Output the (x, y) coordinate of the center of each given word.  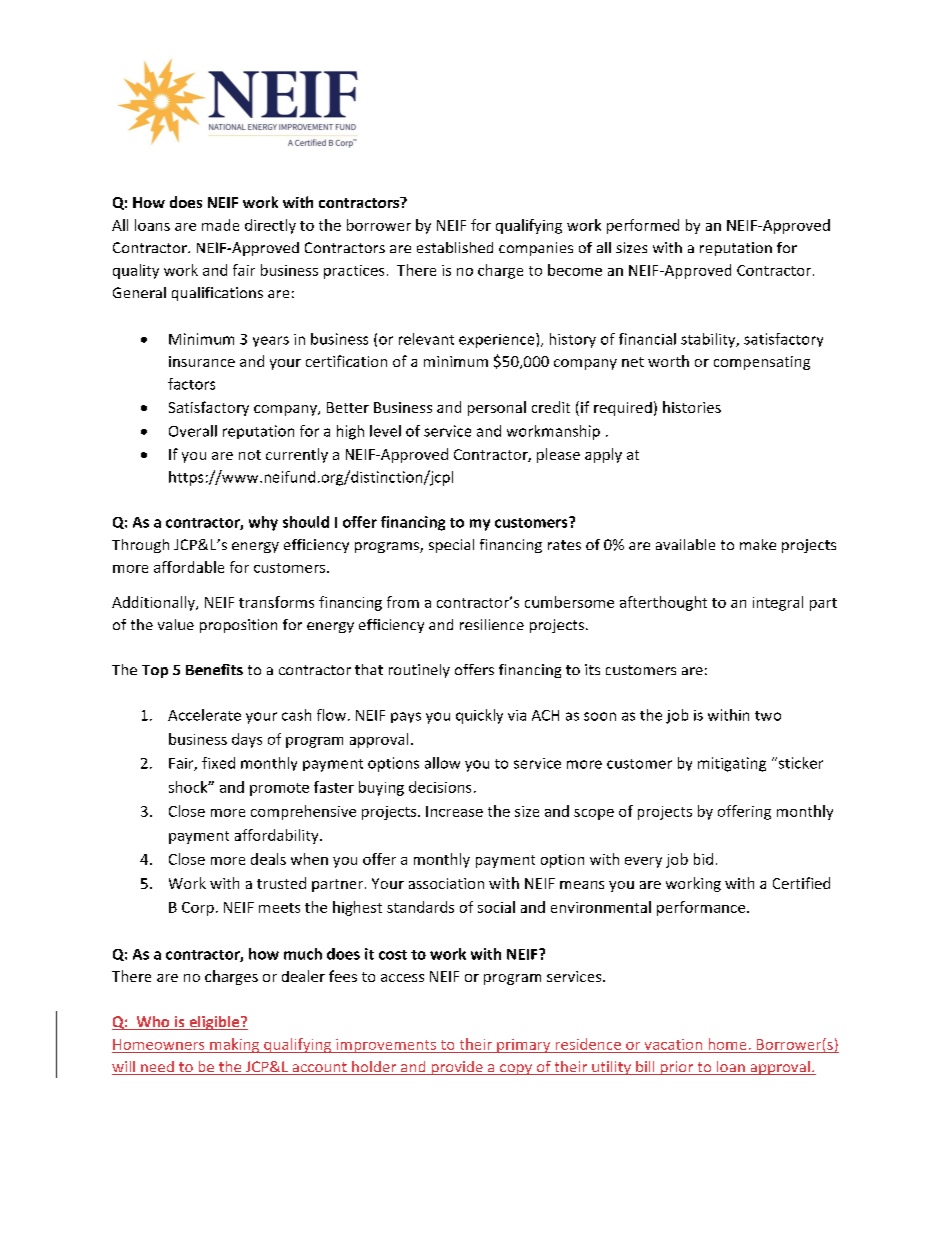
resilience (492, 624)
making (235, 1045)
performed (643, 226)
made (220, 225)
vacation (673, 1044)
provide (457, 1068)
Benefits (214, 669)
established (455, 247)
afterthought (663, 603)
